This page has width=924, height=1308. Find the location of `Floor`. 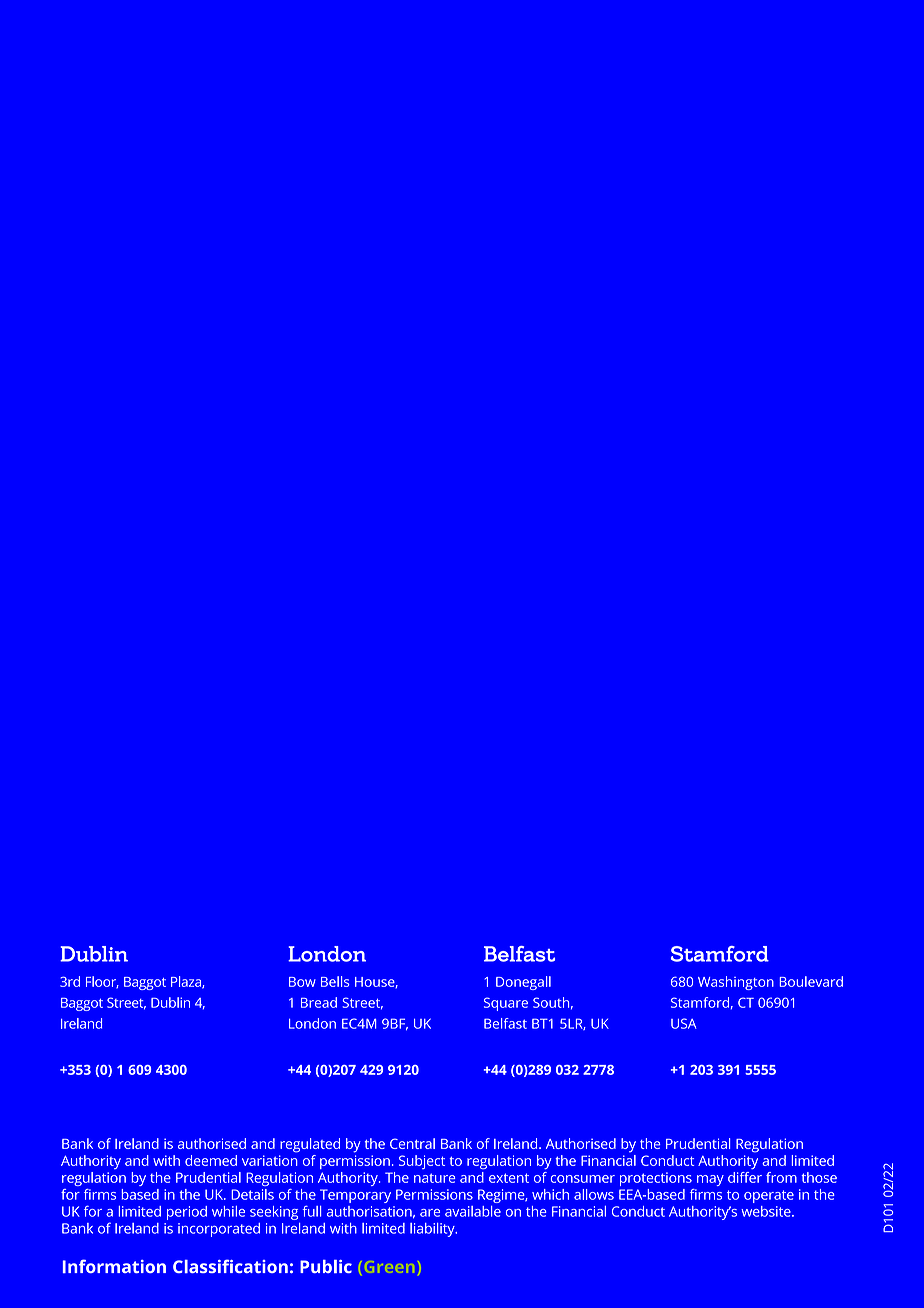

Floor is located at coordinates (102, 982).
